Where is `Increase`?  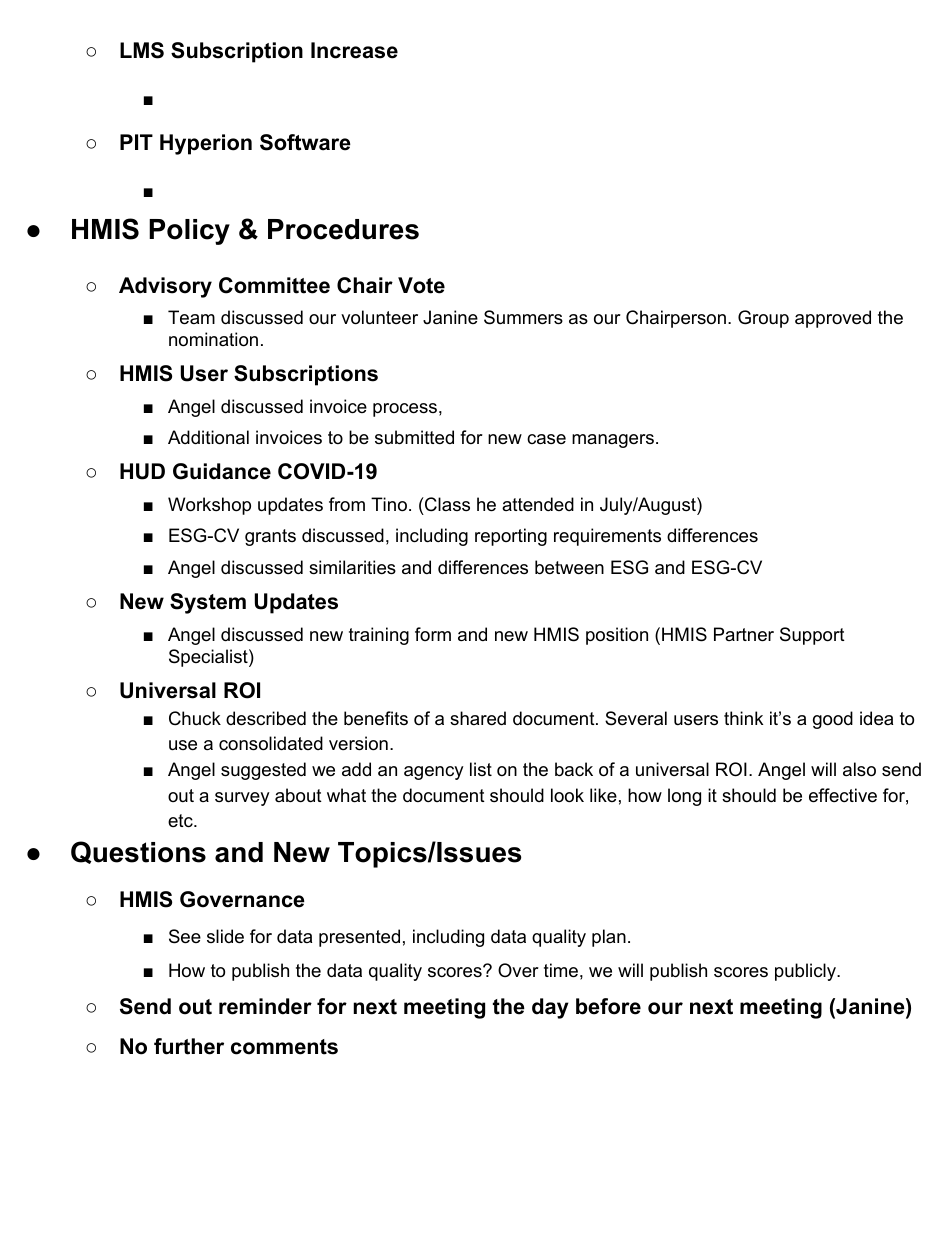 Increase is located at coordinates (354, 50).
